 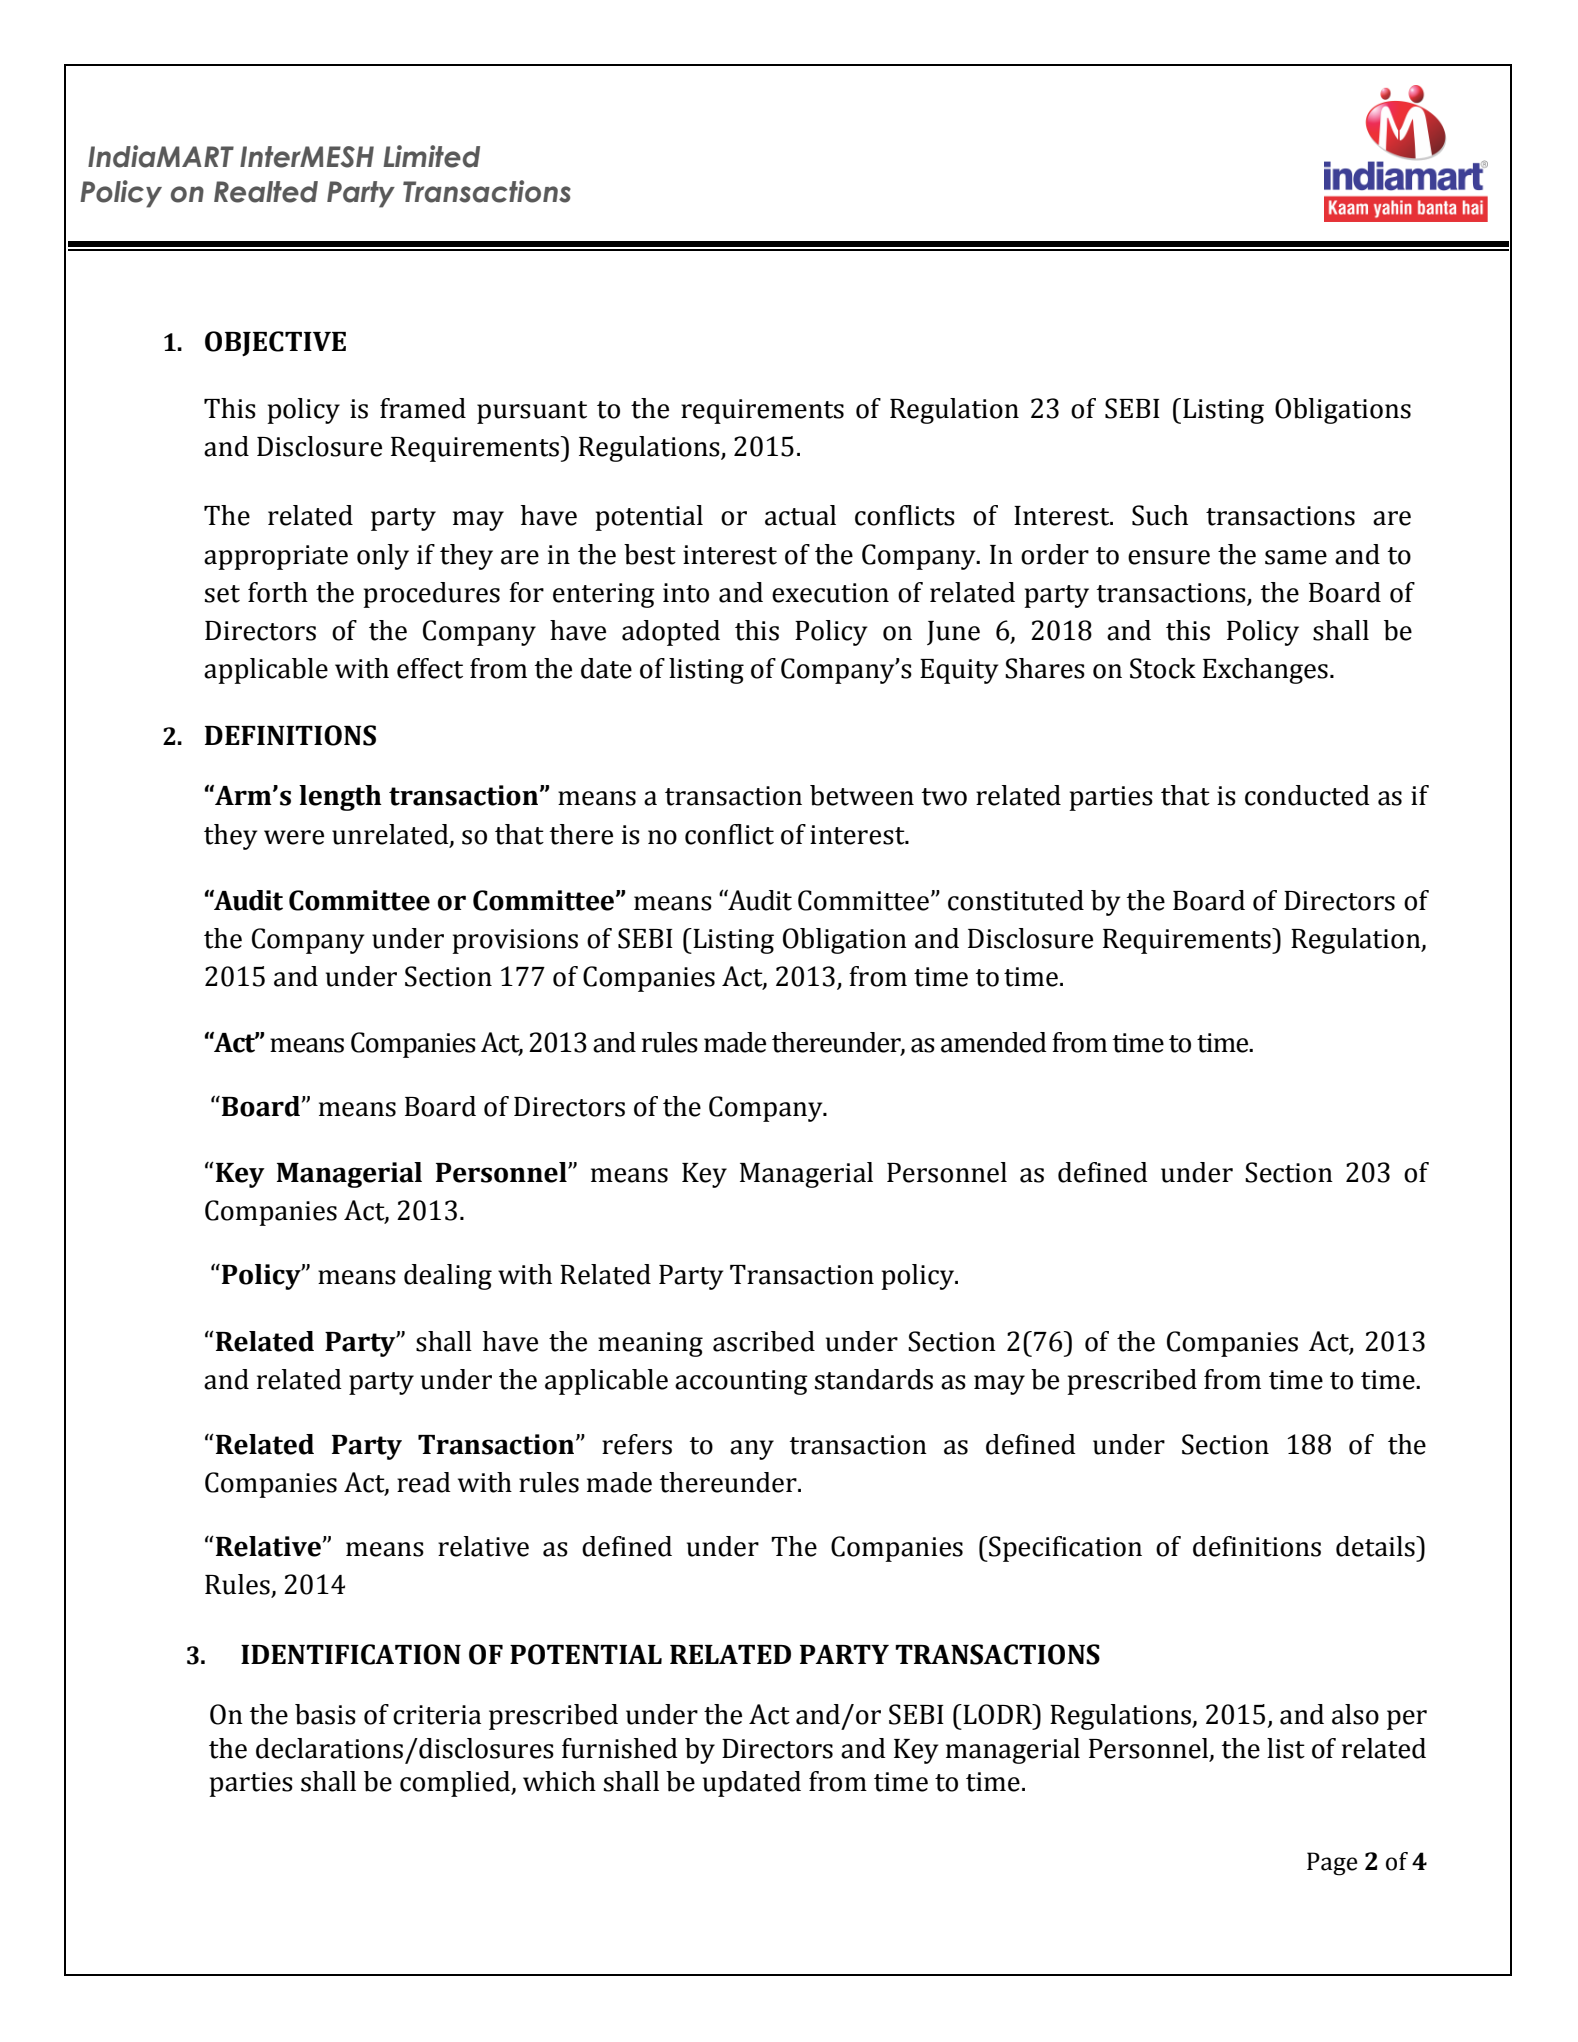 What do you see at coordinates (431, 156) in the page?
I see `Limited` at bounding box center [431, 156].
